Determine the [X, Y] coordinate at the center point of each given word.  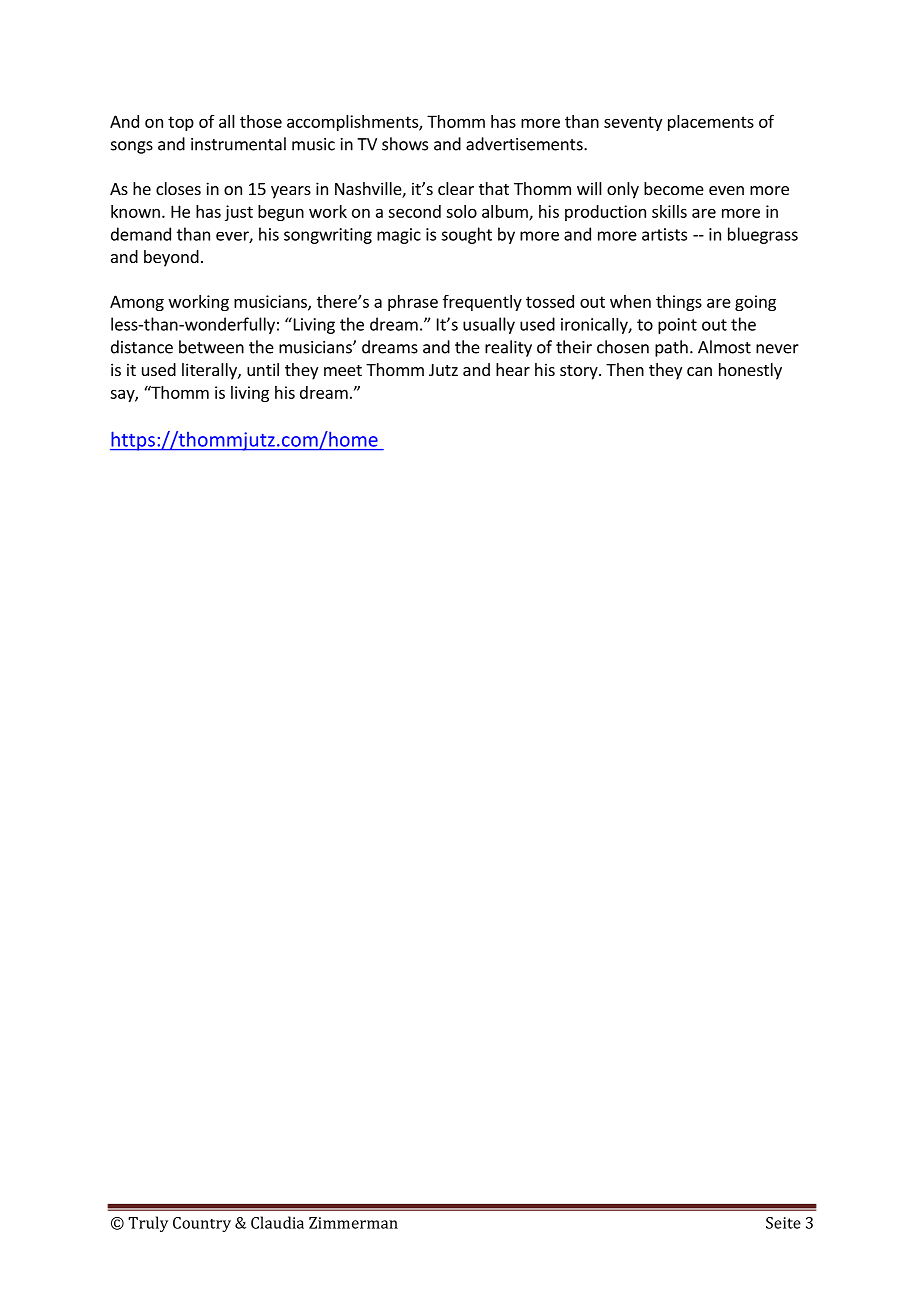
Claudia [277, 1222]
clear [456, 188]
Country [202, 1224]
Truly [148, 1224]
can [699, 371]
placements [711, 123]
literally [210, 371]
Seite [783, 1223]
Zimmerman [353, 1223]
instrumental [238, 144]
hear [513, 369]
